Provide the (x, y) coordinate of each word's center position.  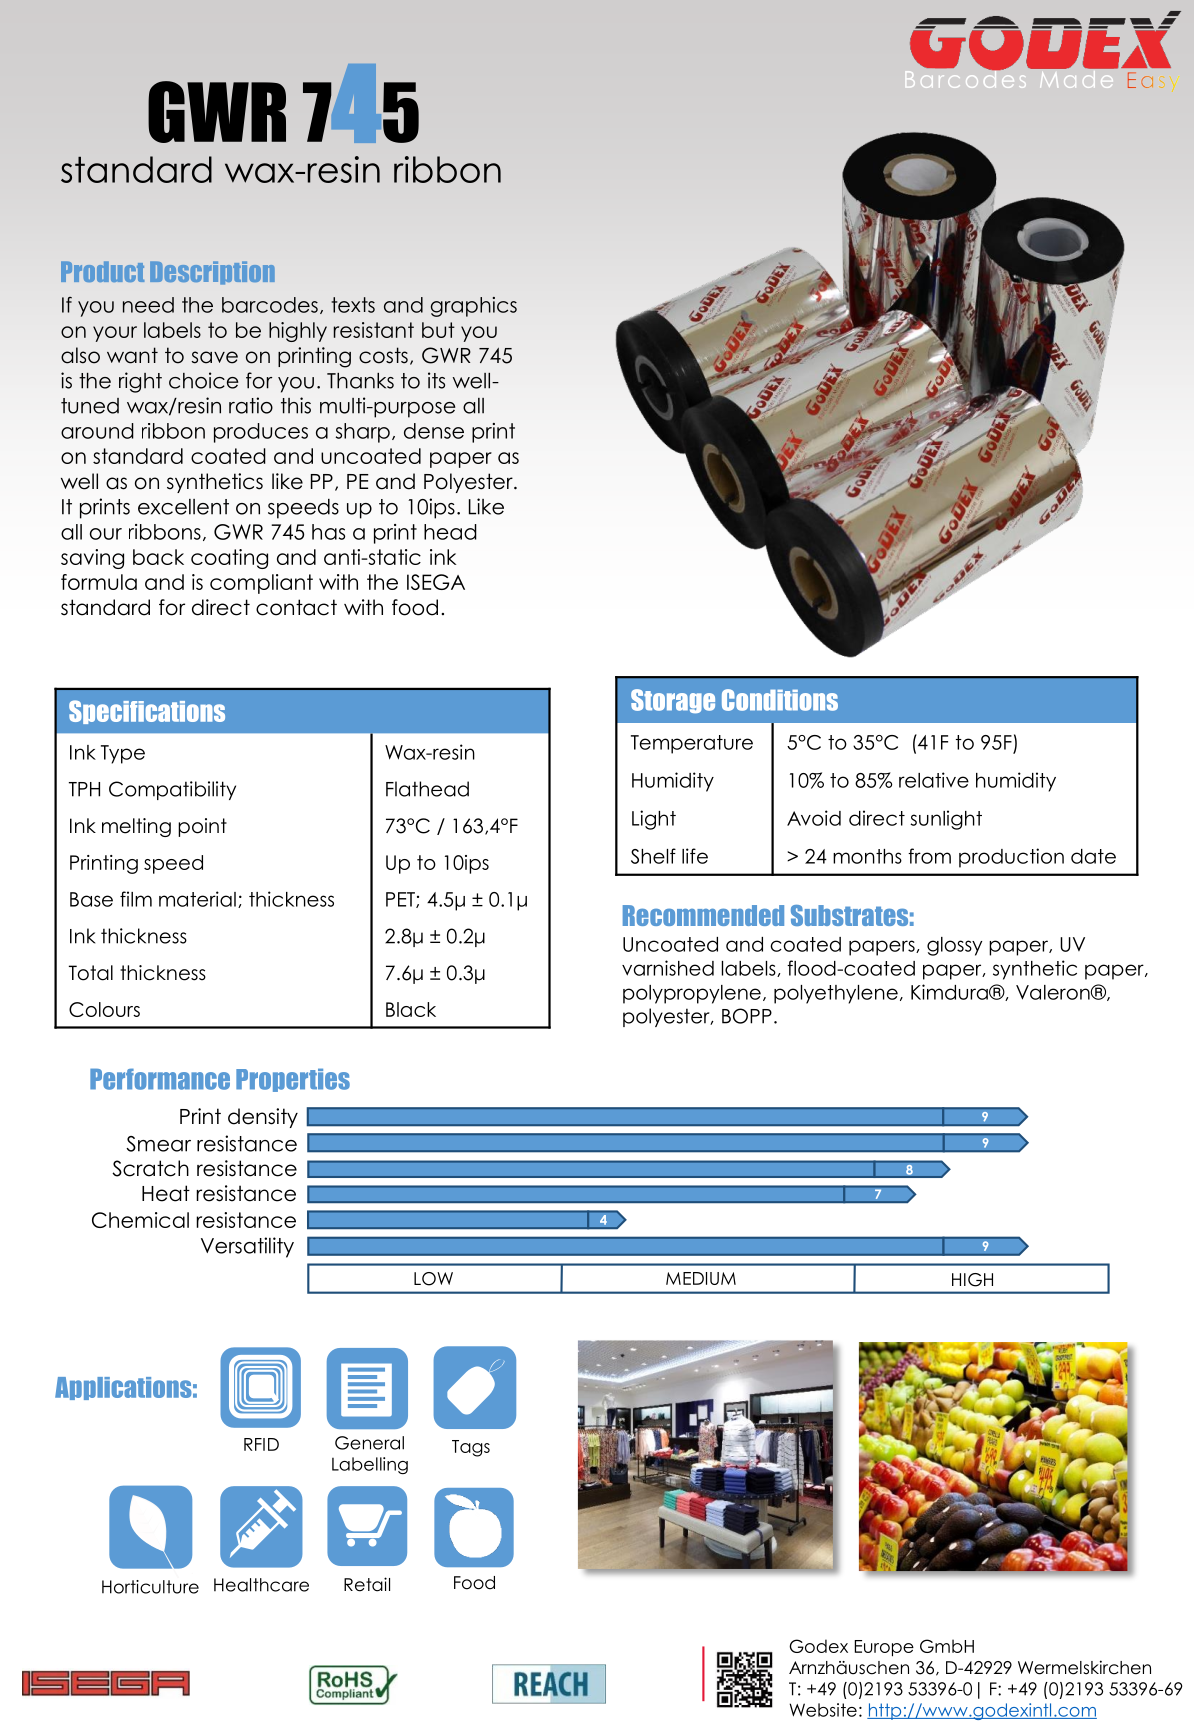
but (438, 330)
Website (823, 1710)
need (148, 305)
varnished (668, 968)
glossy (954, 946)
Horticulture (150, 1587)
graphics (474, 307)
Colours (104, 1009)
